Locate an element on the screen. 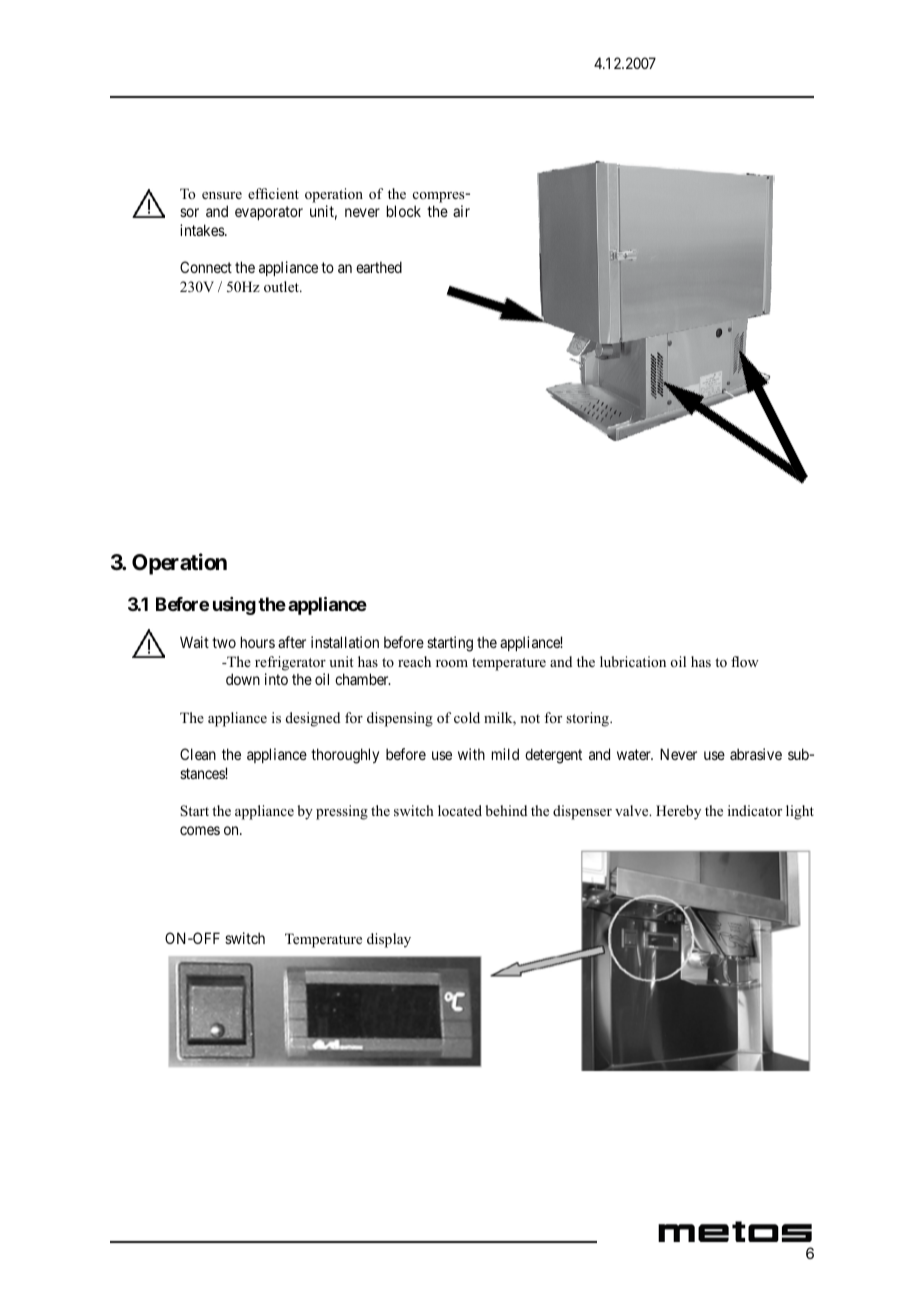 This screenshot has height=1308, width=924. abrasive is located at coordinates (756, 754).
